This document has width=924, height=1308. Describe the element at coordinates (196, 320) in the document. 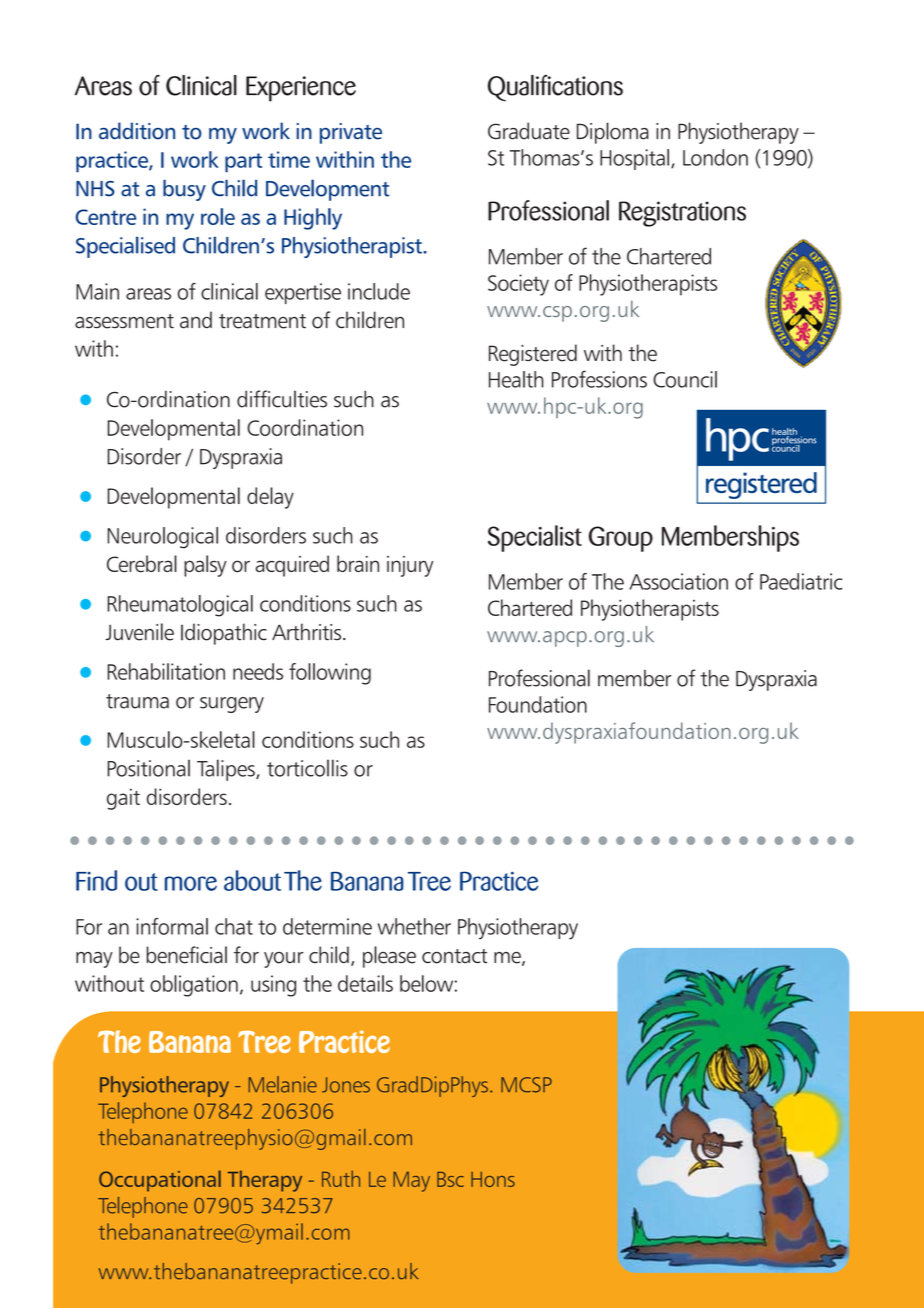

I see `and` at that location.
